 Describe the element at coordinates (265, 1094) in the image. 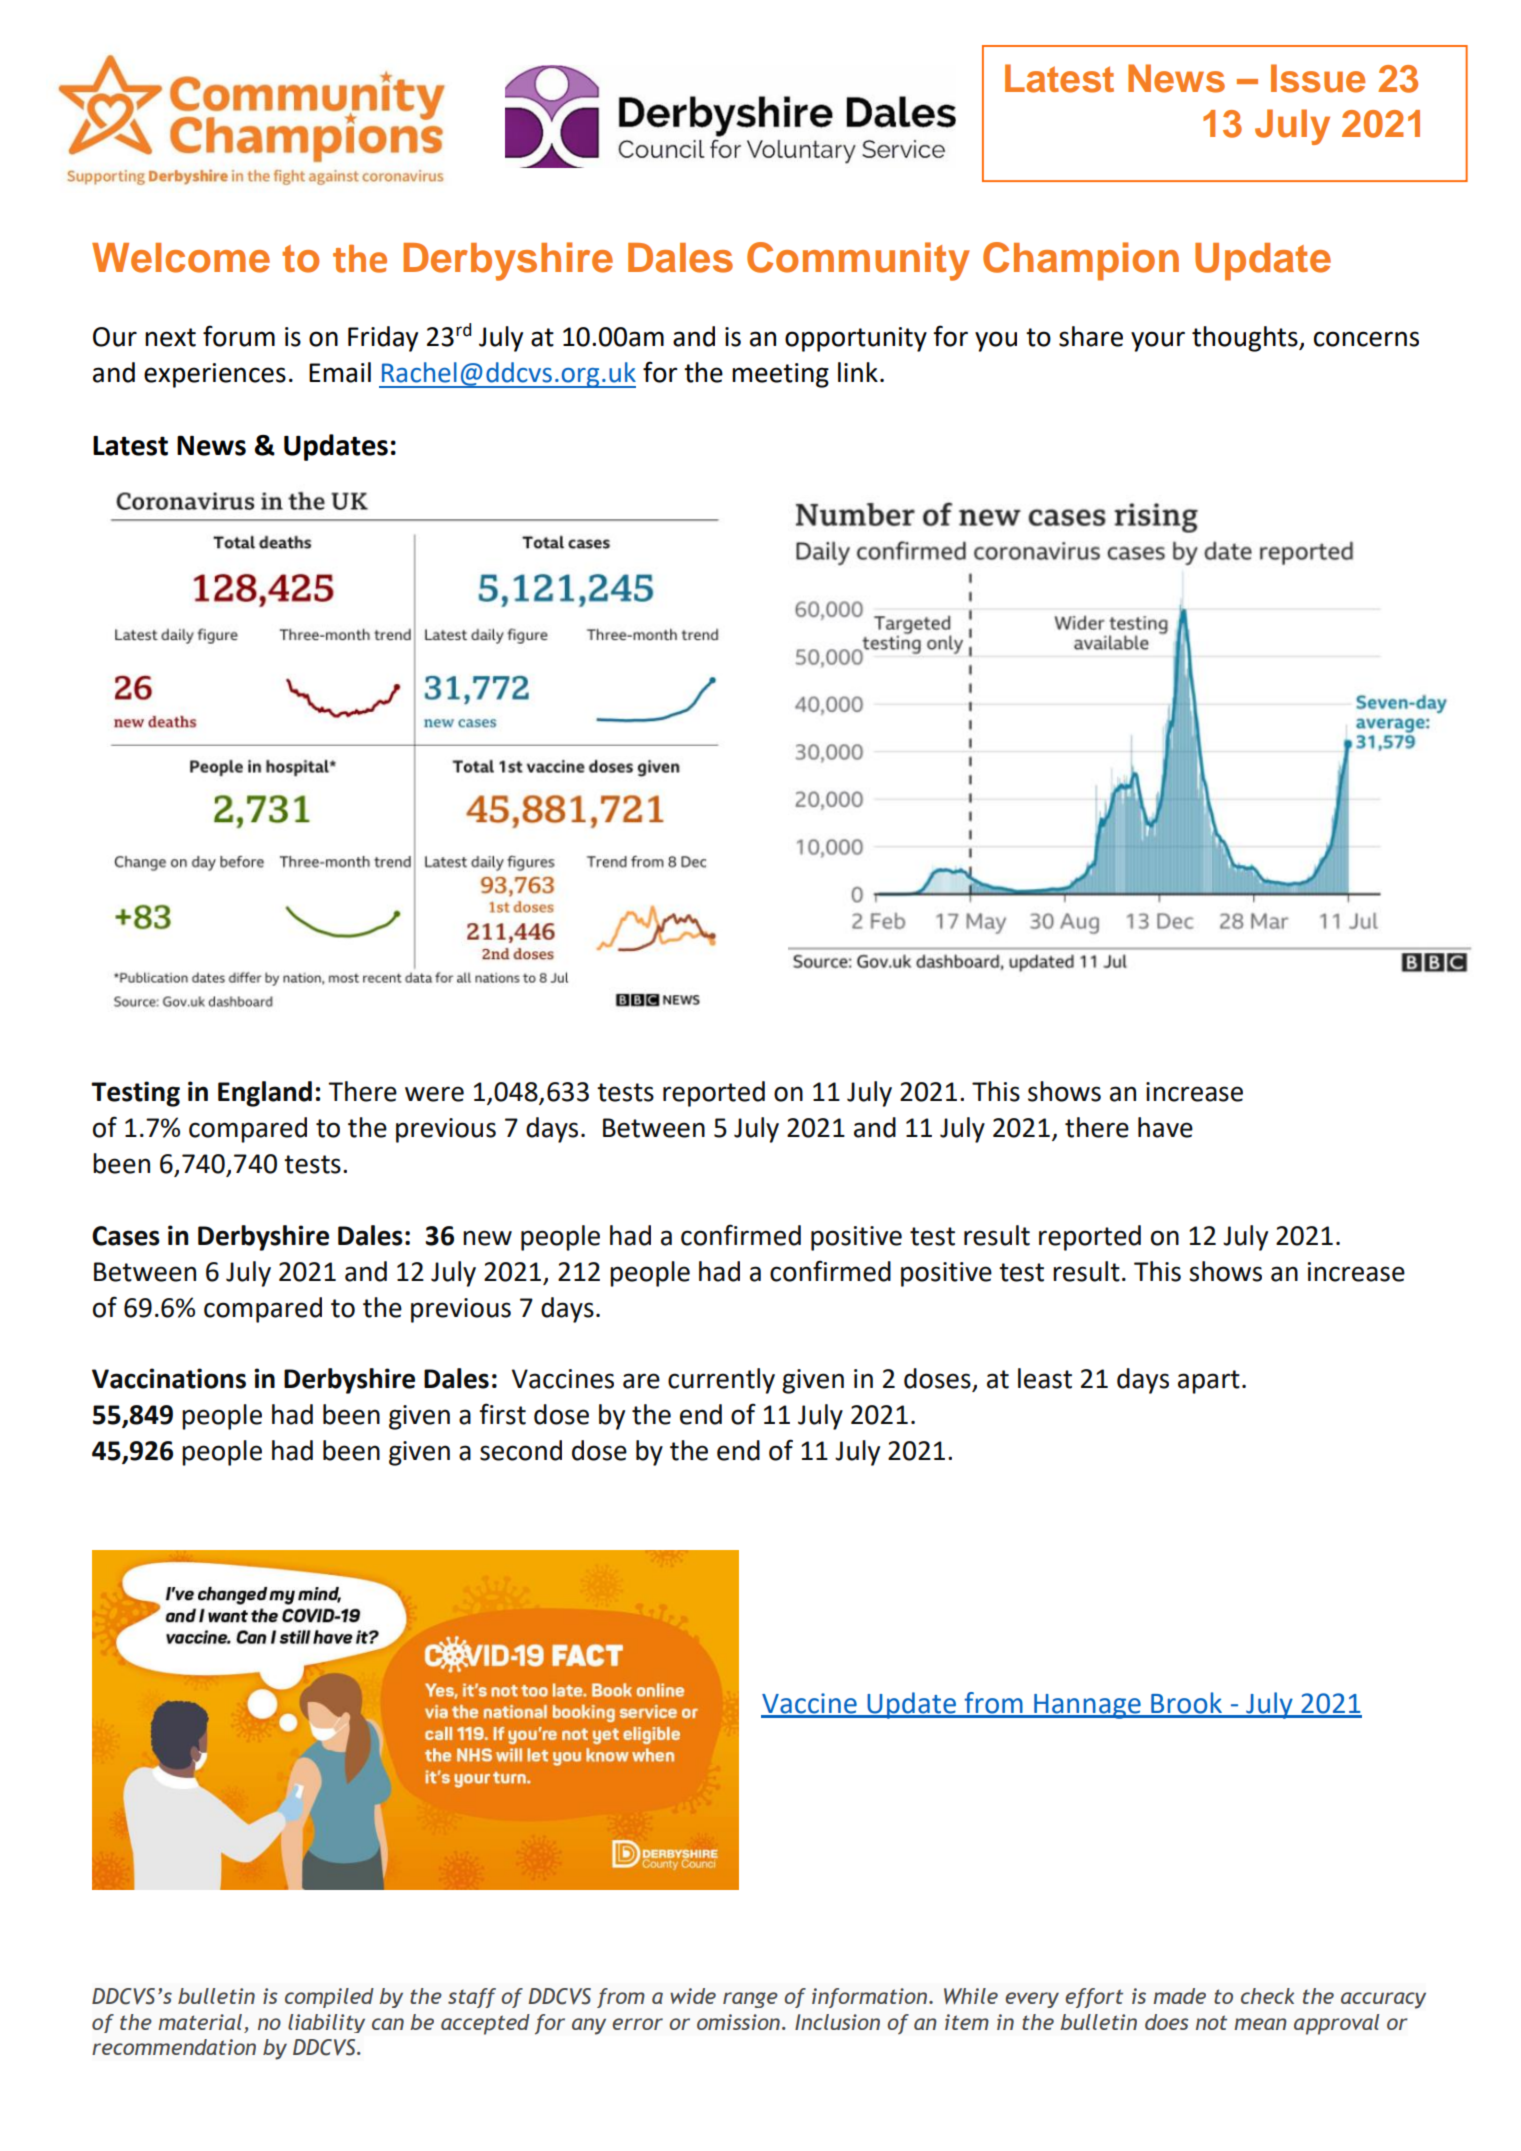

I see `England` at that location.
